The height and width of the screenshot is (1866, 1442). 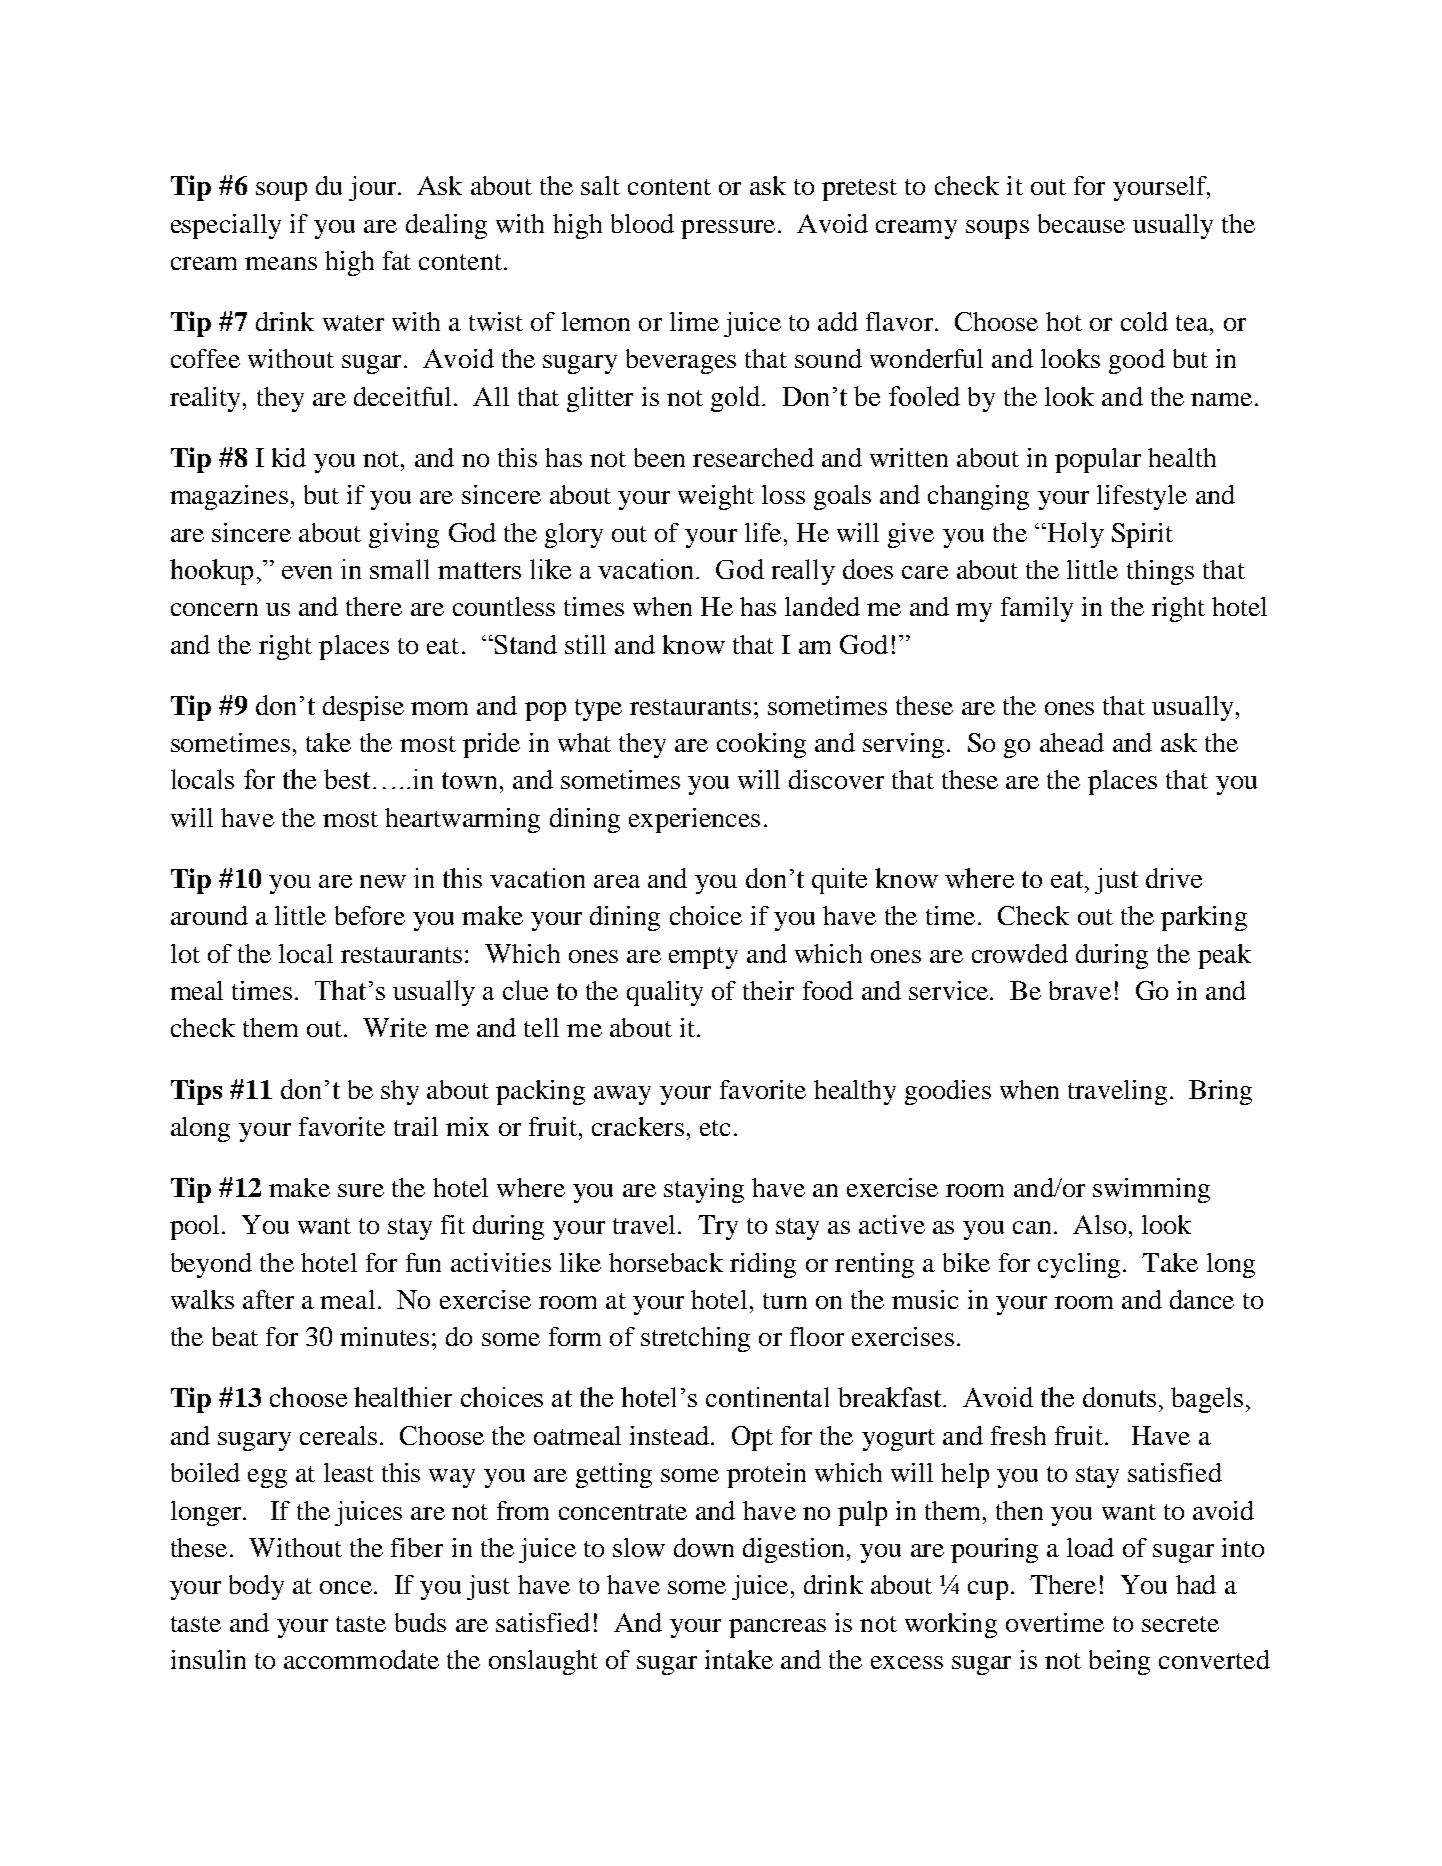 I want to click on being, so click(x=1119, y=1662).
